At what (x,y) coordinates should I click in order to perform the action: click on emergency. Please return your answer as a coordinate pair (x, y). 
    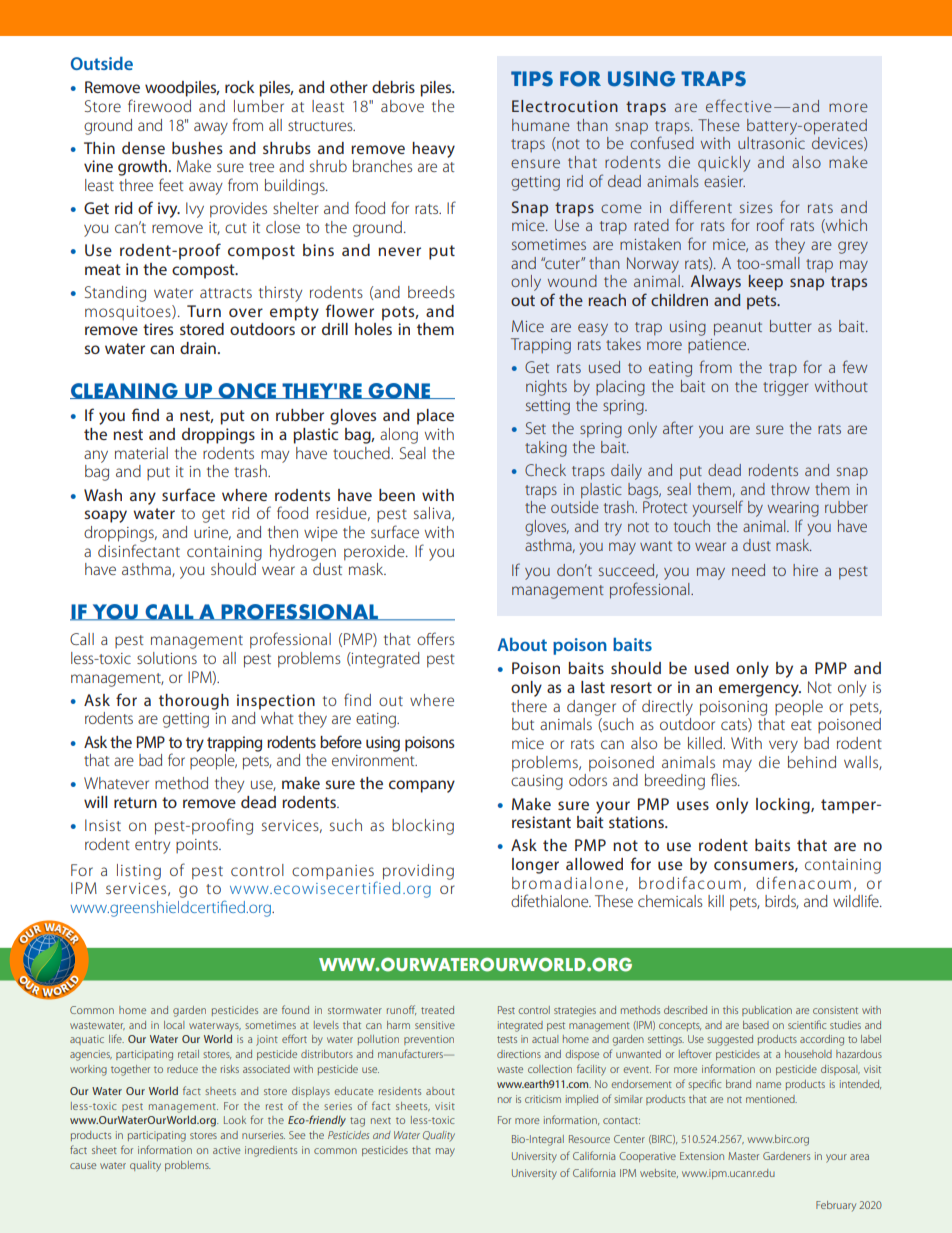
    Looking at the image, I should click on (760, 690).
